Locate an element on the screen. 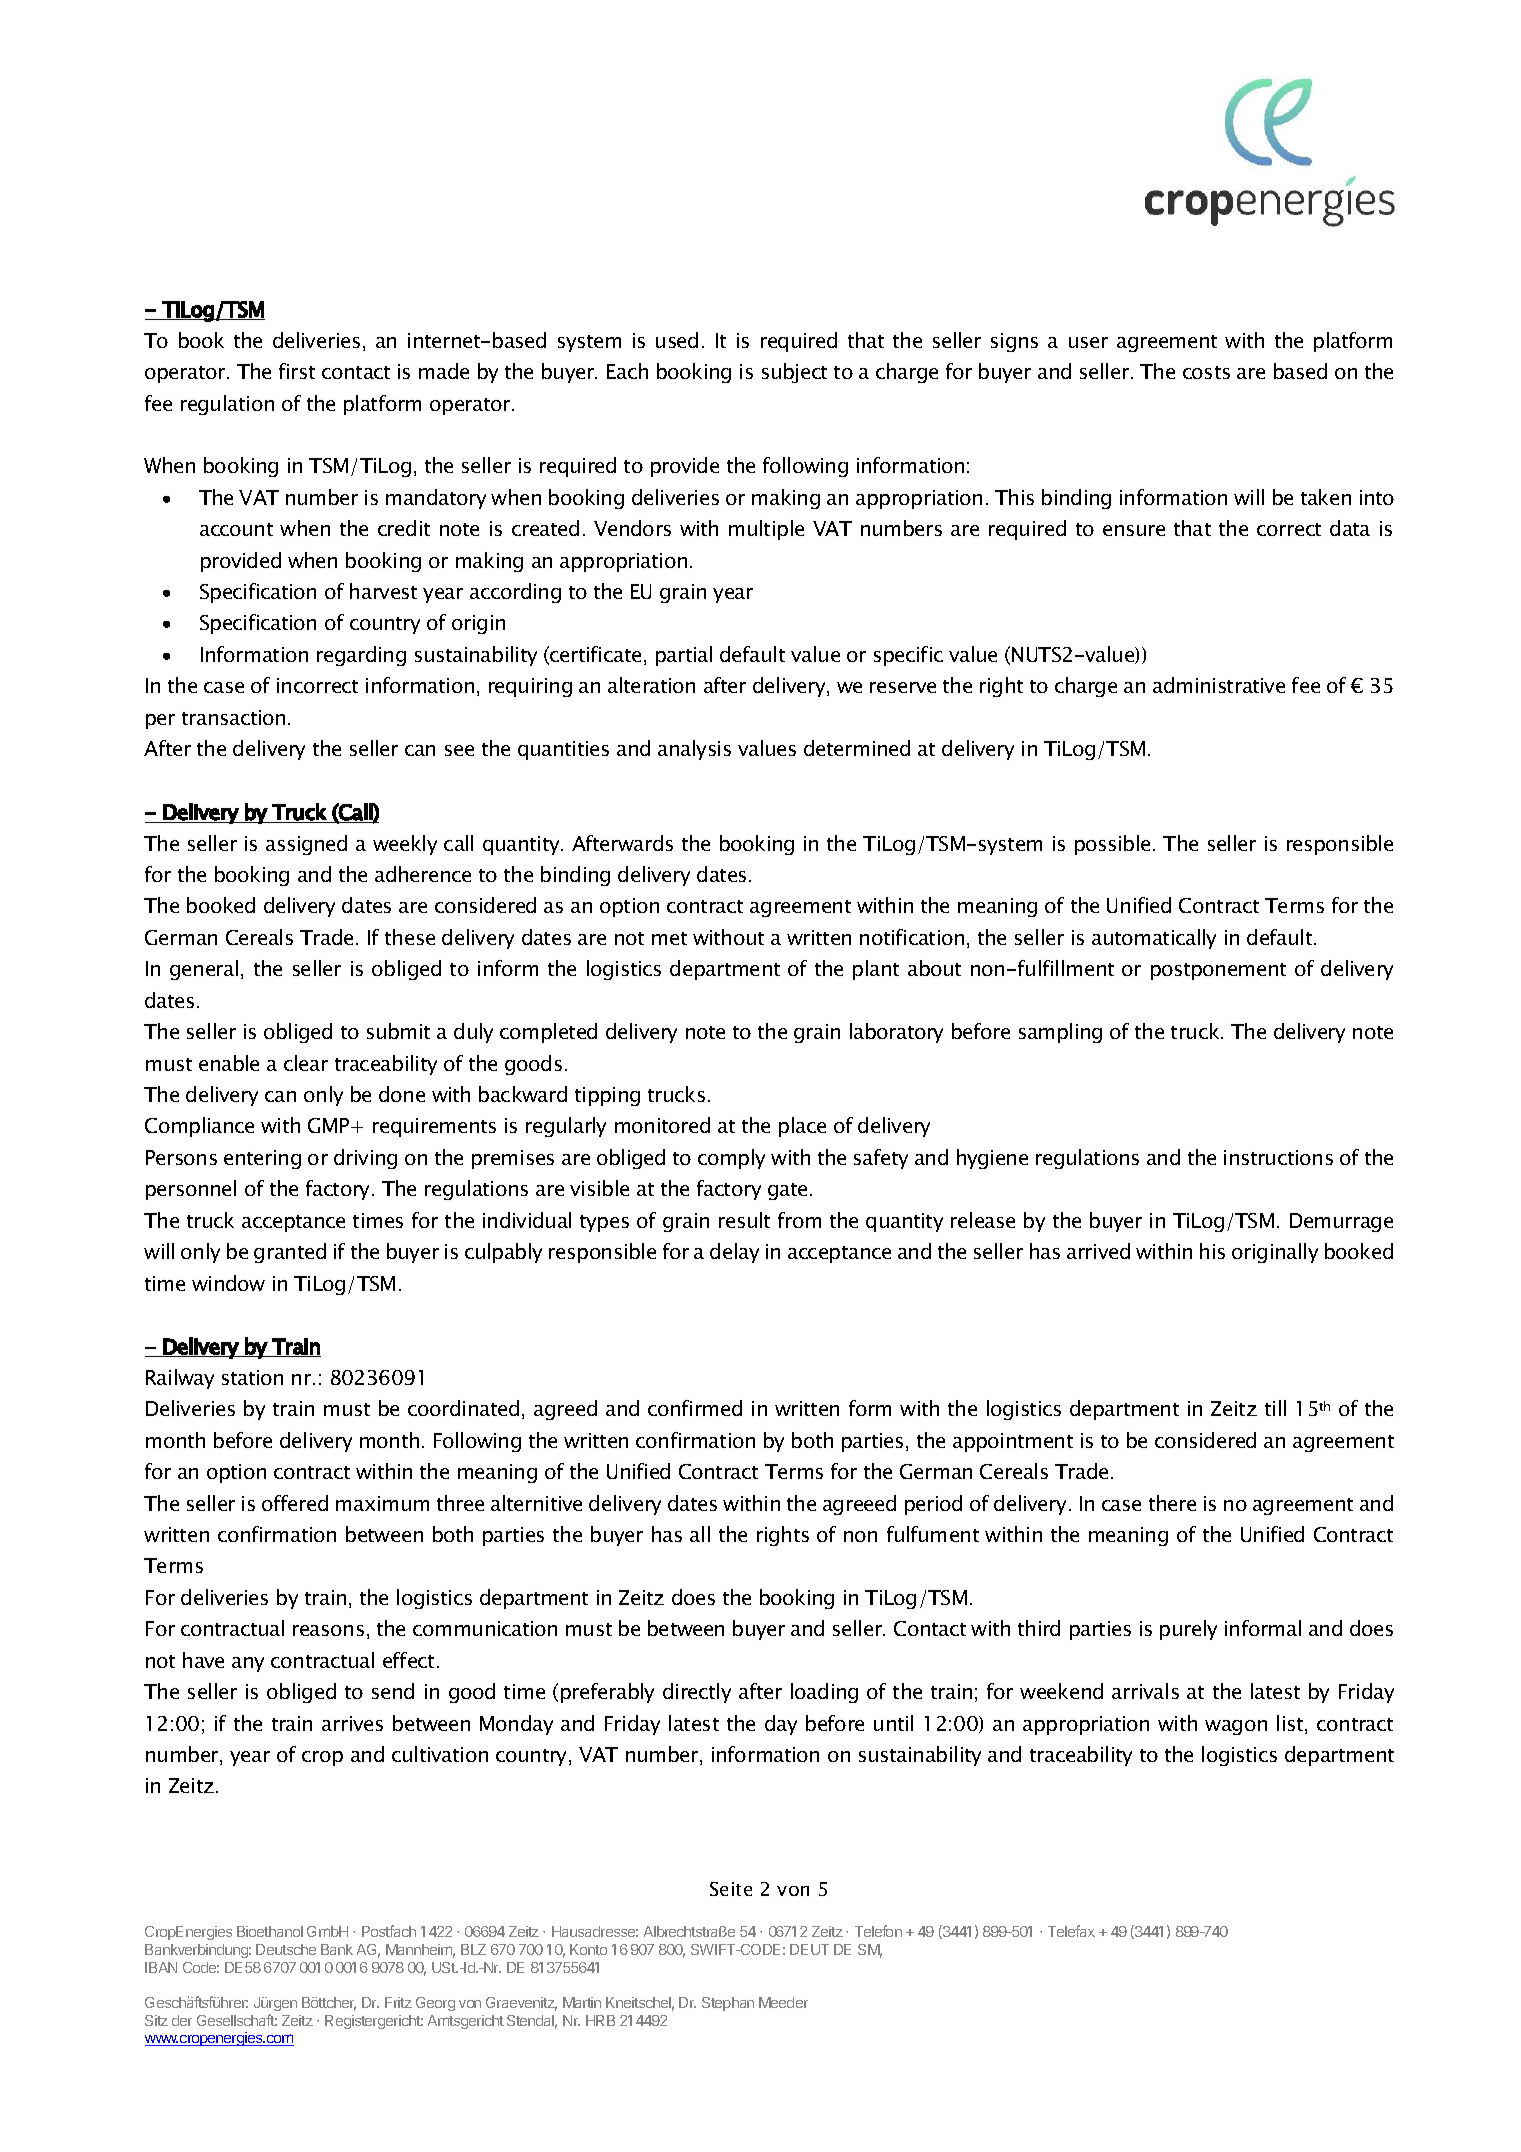 This screenshot has width=1521, height=2152. Stephan is located at coordinates (728, 2004).
